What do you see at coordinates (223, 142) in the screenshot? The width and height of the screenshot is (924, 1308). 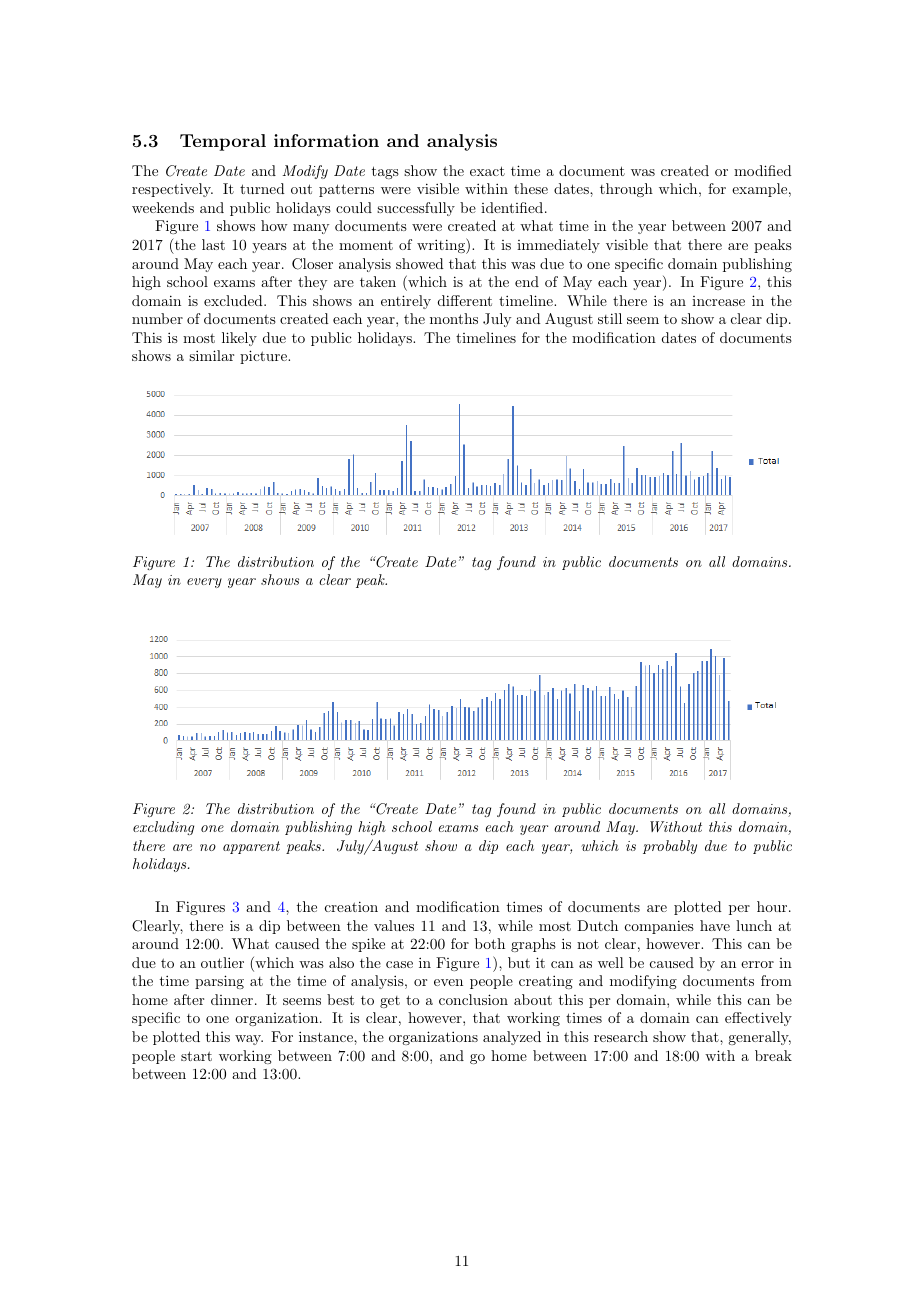 I see `Temporal` at bounding box center [223, 142].
